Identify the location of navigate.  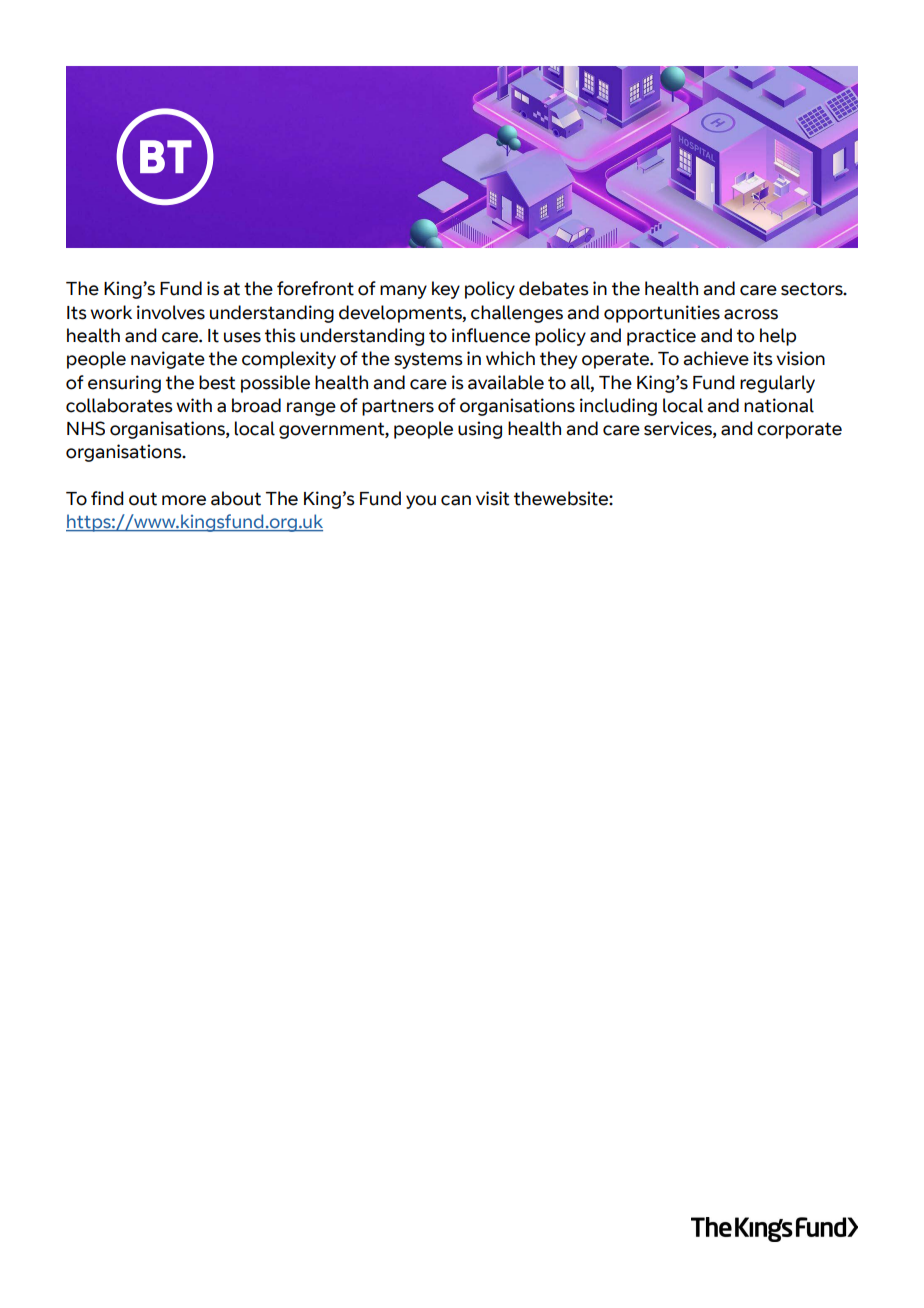
(168, 360).
